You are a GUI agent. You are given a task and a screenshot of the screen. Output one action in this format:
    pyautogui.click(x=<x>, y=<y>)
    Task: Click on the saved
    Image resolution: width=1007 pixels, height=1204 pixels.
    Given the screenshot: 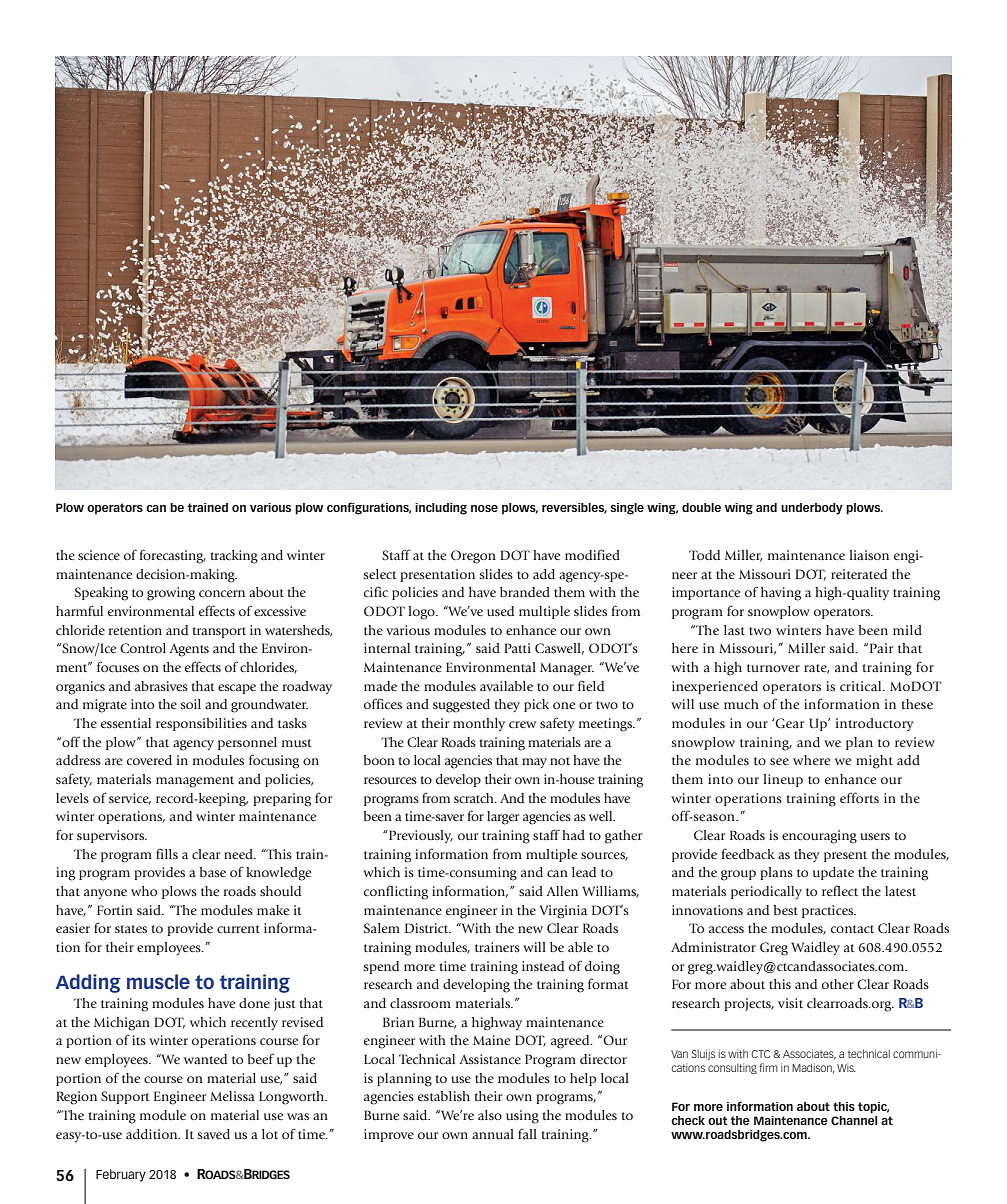 What is the action you would take?
    pyautogui.click(x=213, y=1134)
